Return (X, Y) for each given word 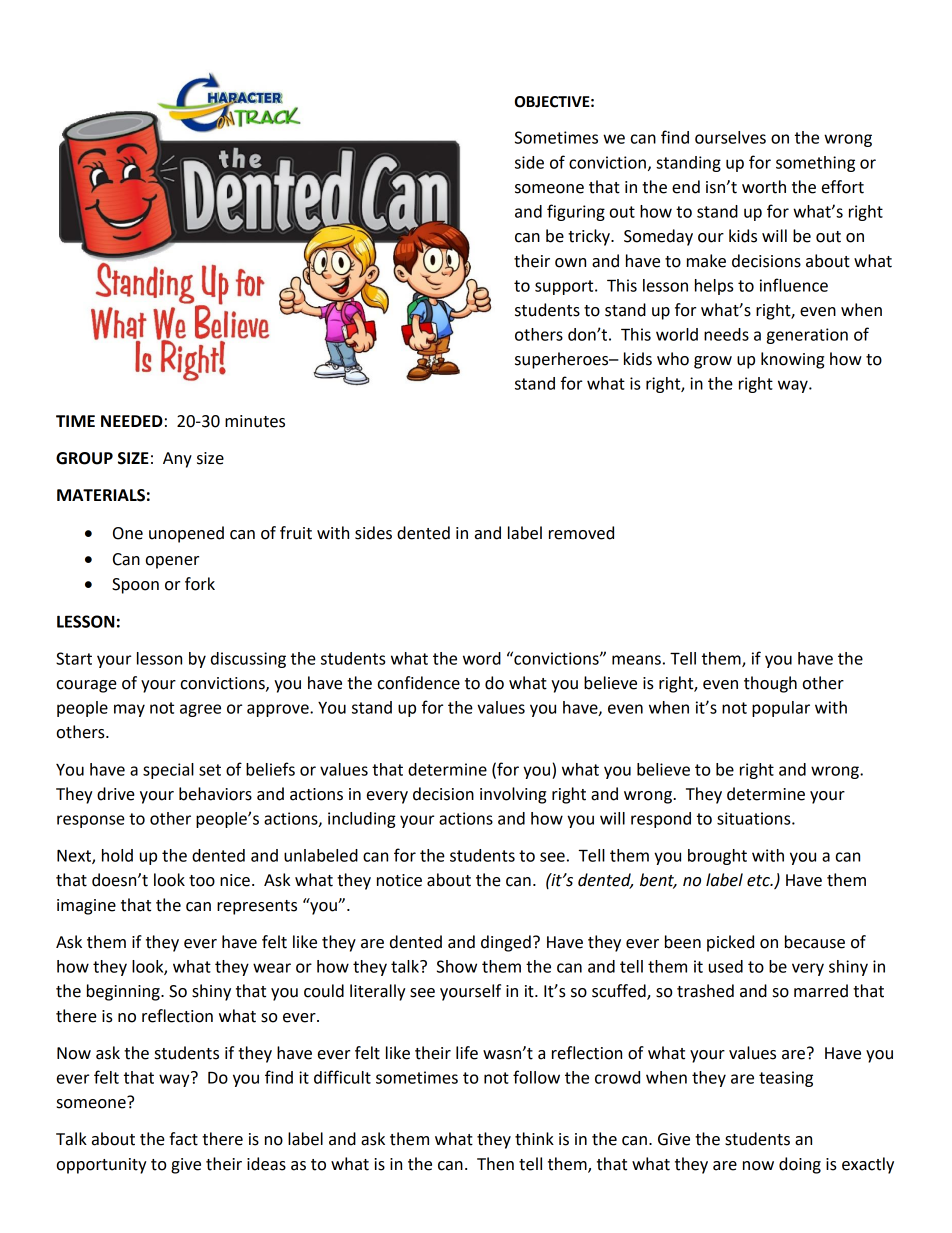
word (482, 658)
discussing (248, 660)
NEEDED (132, 421)
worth (764, 187)
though (770, 684)
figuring (576, 212)
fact (183, 1139)
